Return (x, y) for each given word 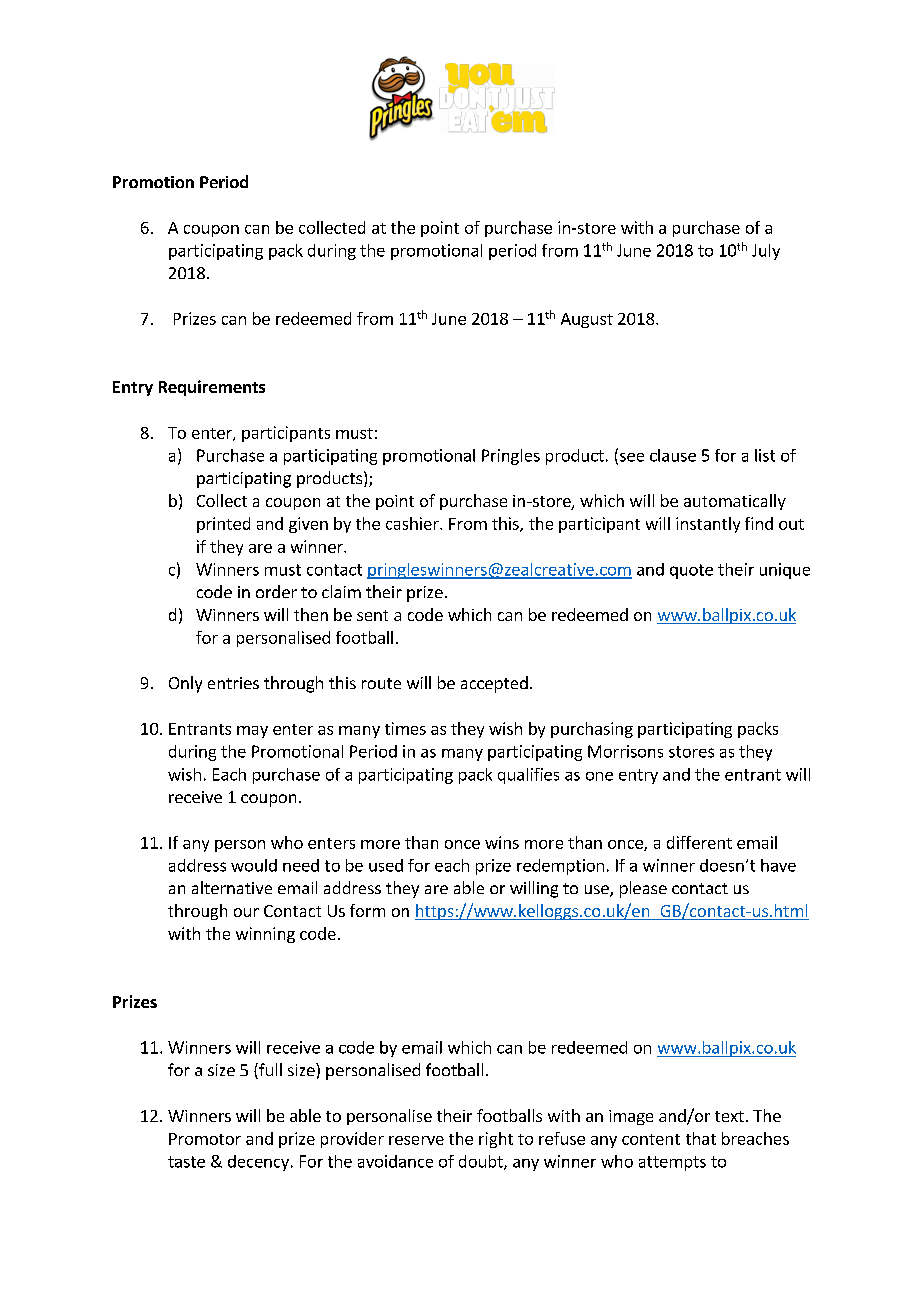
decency (258, 1163)
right (496, 1140)
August (587, 320)
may (252, 732)
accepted (494, 684)
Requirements (212, 388)
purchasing (592, 730)
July (766, 252)
